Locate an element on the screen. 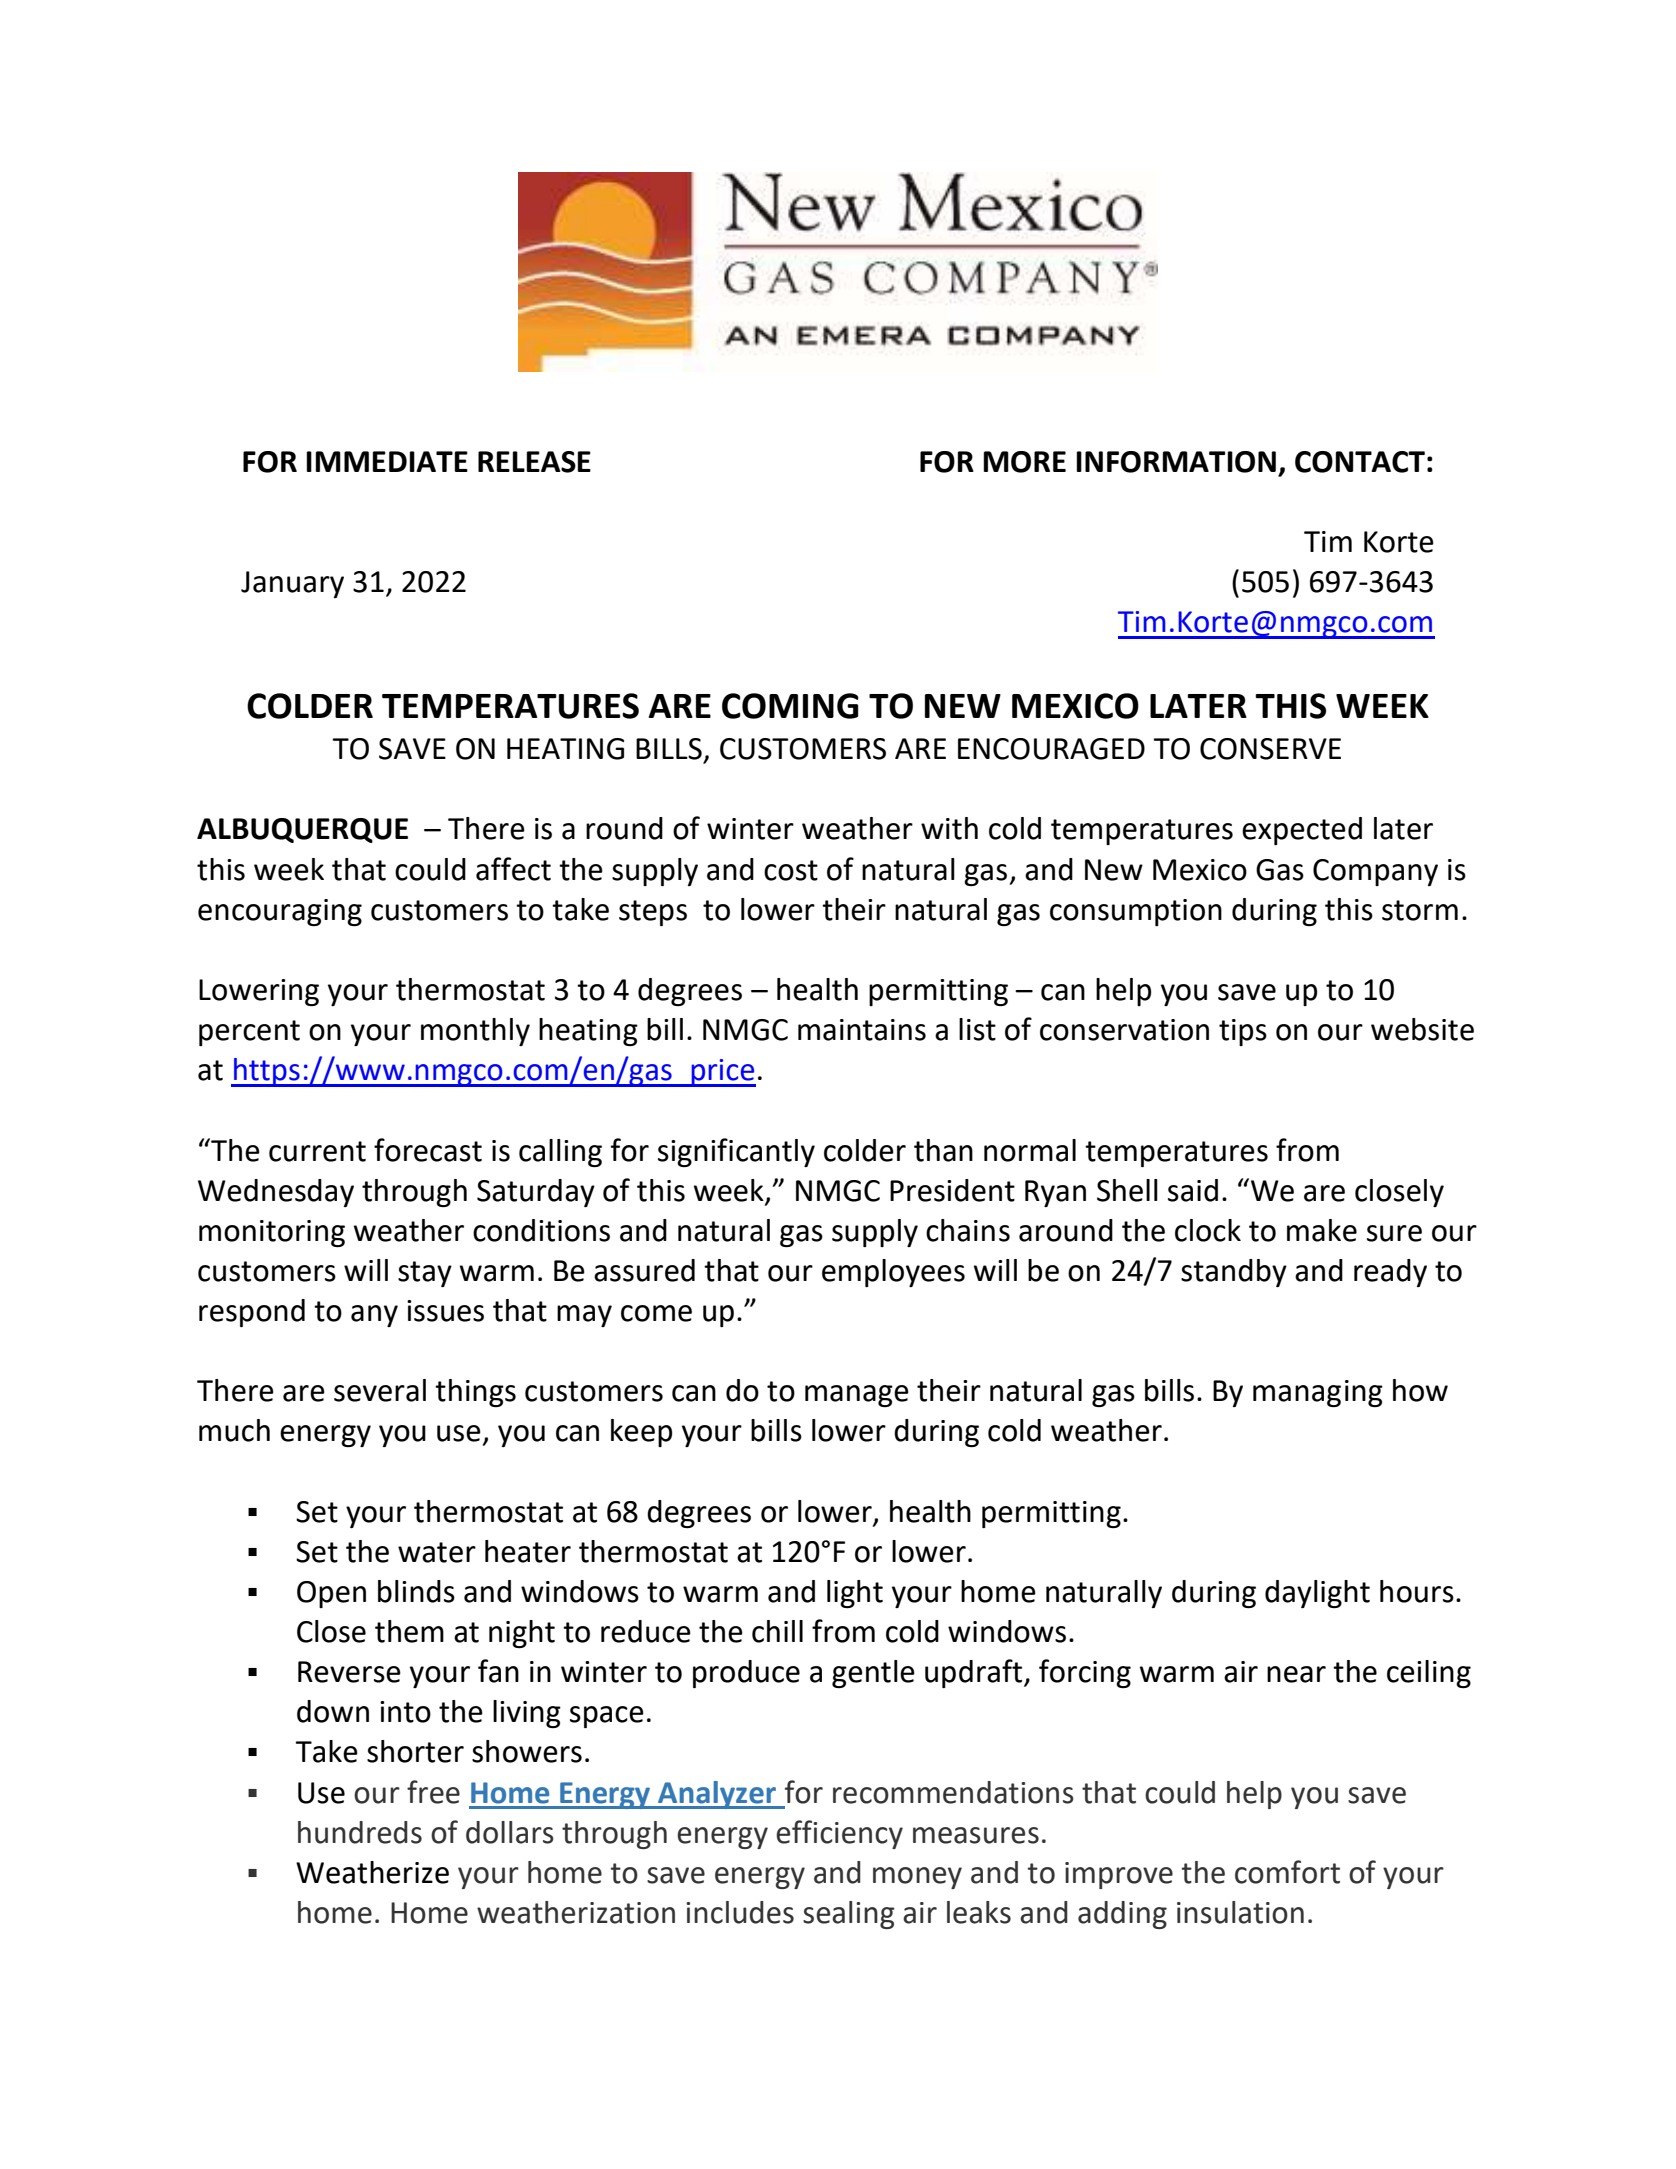 This screenshot has width=1676, height=2169. forecast is located at coordinates (428, 1150).
